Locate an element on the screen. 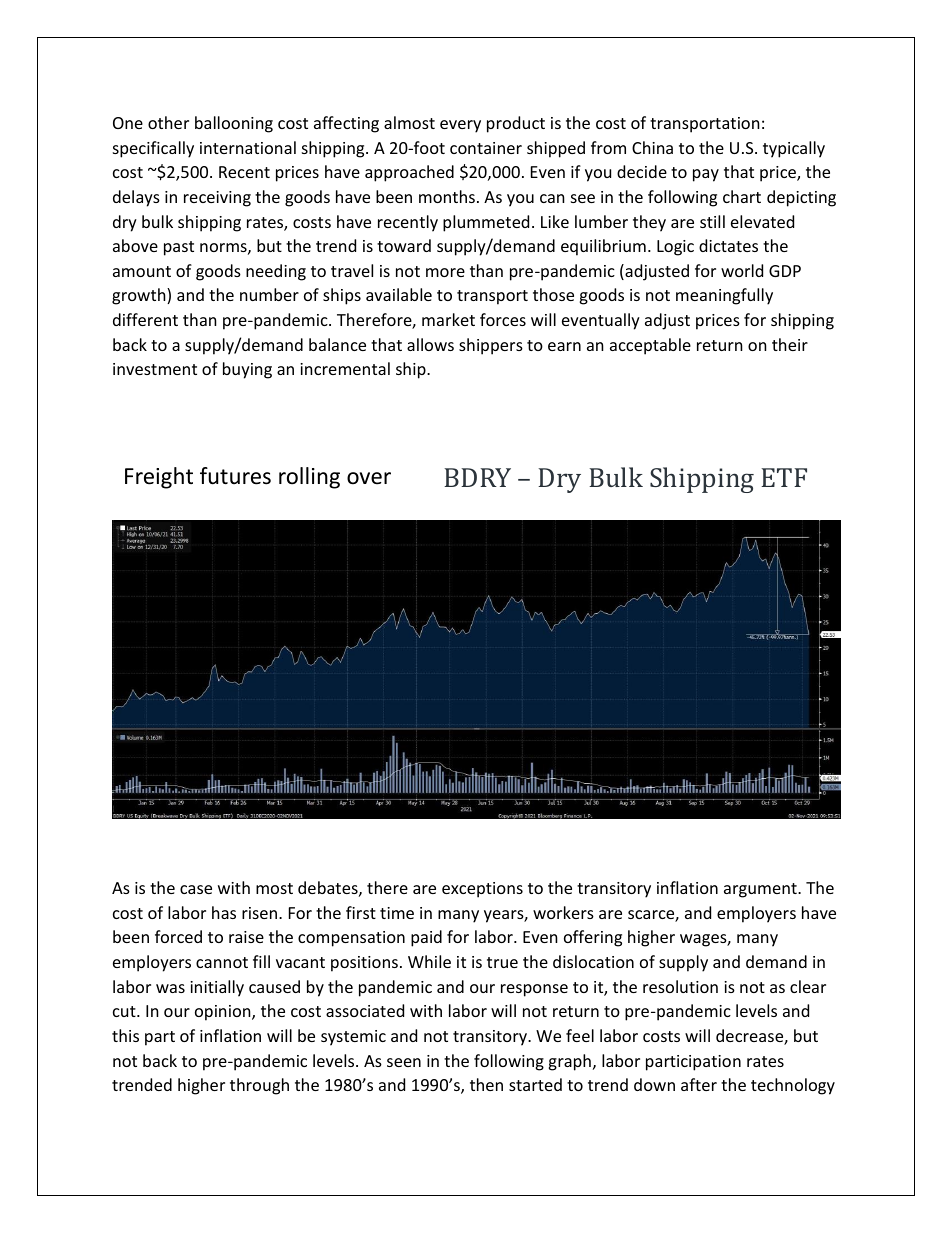 The width and height of the screenshot is (952, 1233). container is located at coordinates (486, 148).
